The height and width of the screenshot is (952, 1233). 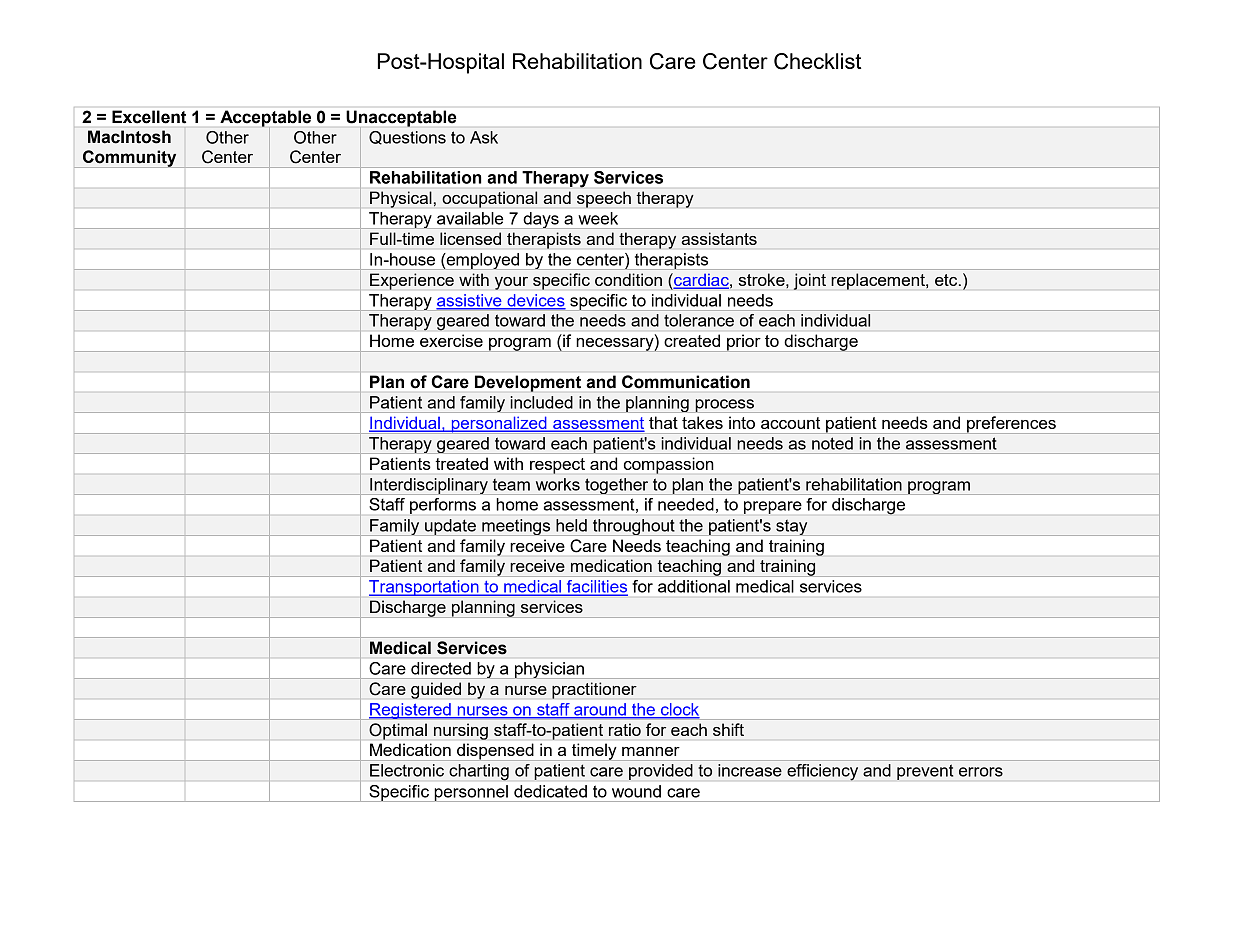 I want to click on condition, so click(x=628, y=279).
